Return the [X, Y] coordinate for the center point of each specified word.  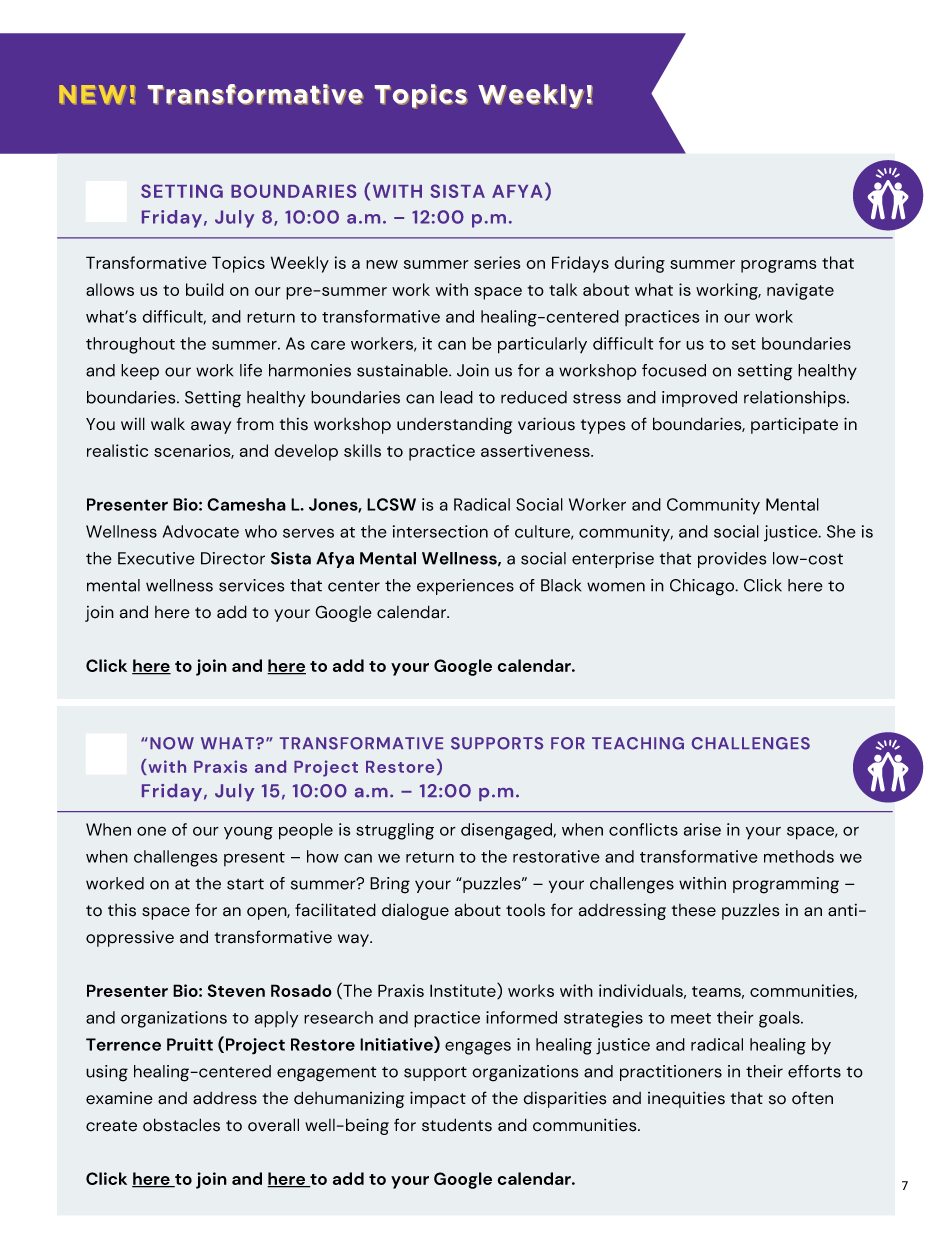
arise [702, 829]
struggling [395, 831]
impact [438, 1099]
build [205, 289]
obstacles [181, 1125]
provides [732, 560]
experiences [465, 587]
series [497, 262]
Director [233, 558]
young [248, 833]
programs [779, 266]
